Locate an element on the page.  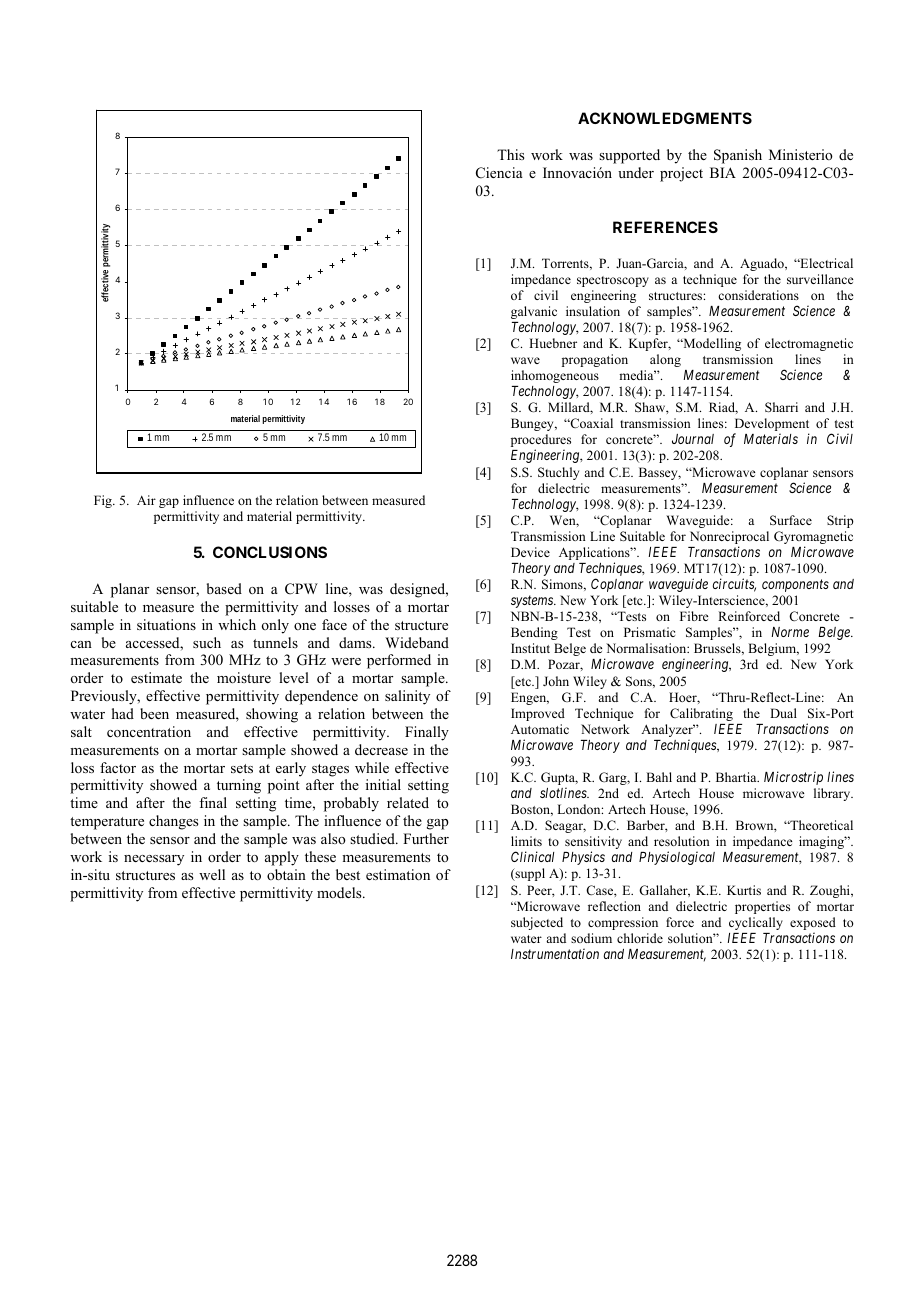
well is located at coordinates (212, 874).
